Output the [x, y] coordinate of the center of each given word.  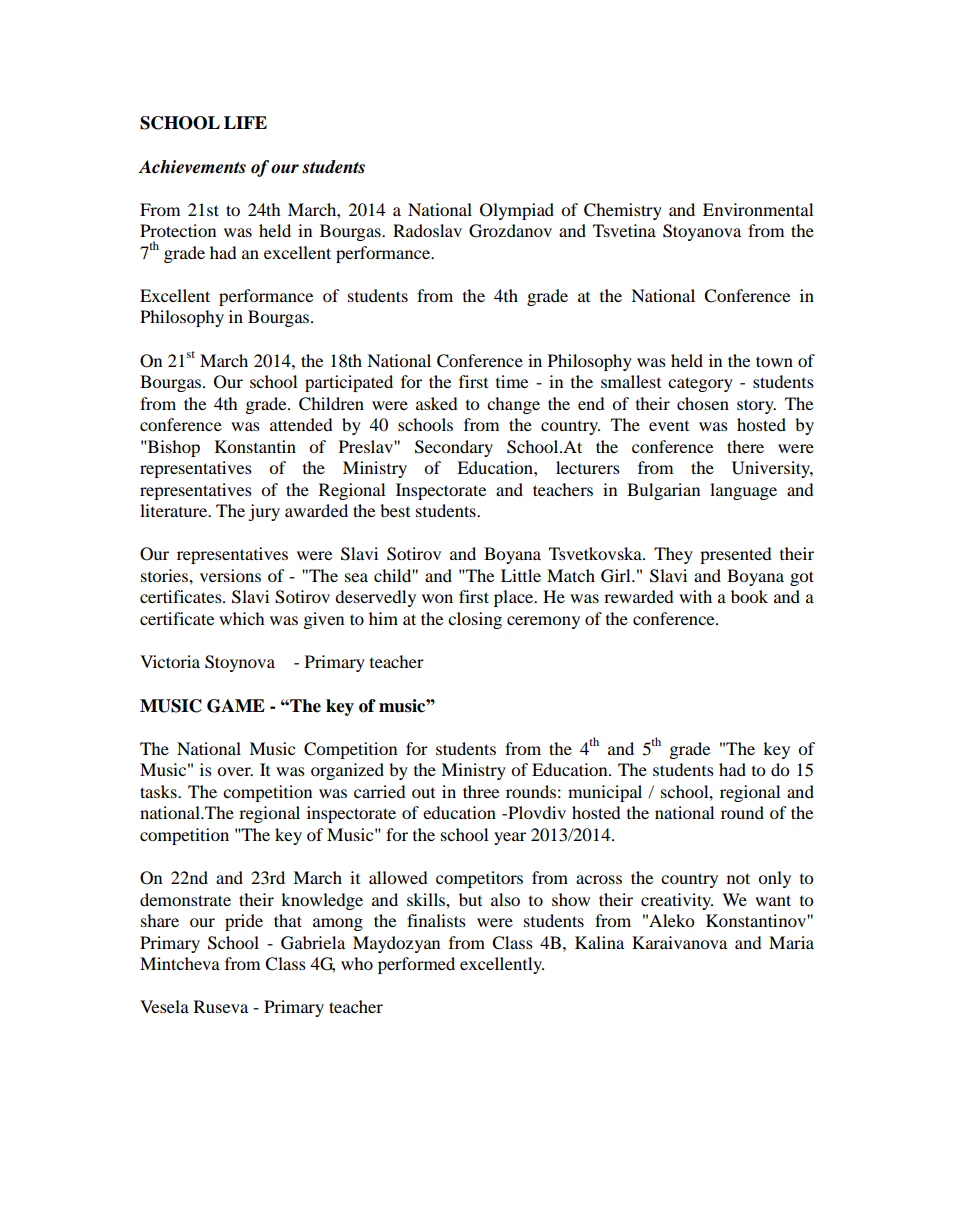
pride [244, 922]
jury [264, 512]
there [745, 446]
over [235, 771]
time [512, 381]
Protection [178, 230]
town [774, 361]
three [481, 791]
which [242, 618]
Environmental [758, 209]
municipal [605, 793]
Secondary [454, 448]
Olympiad [517, 211]
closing [475, 620]
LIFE [245, 122]
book [749, 596]
